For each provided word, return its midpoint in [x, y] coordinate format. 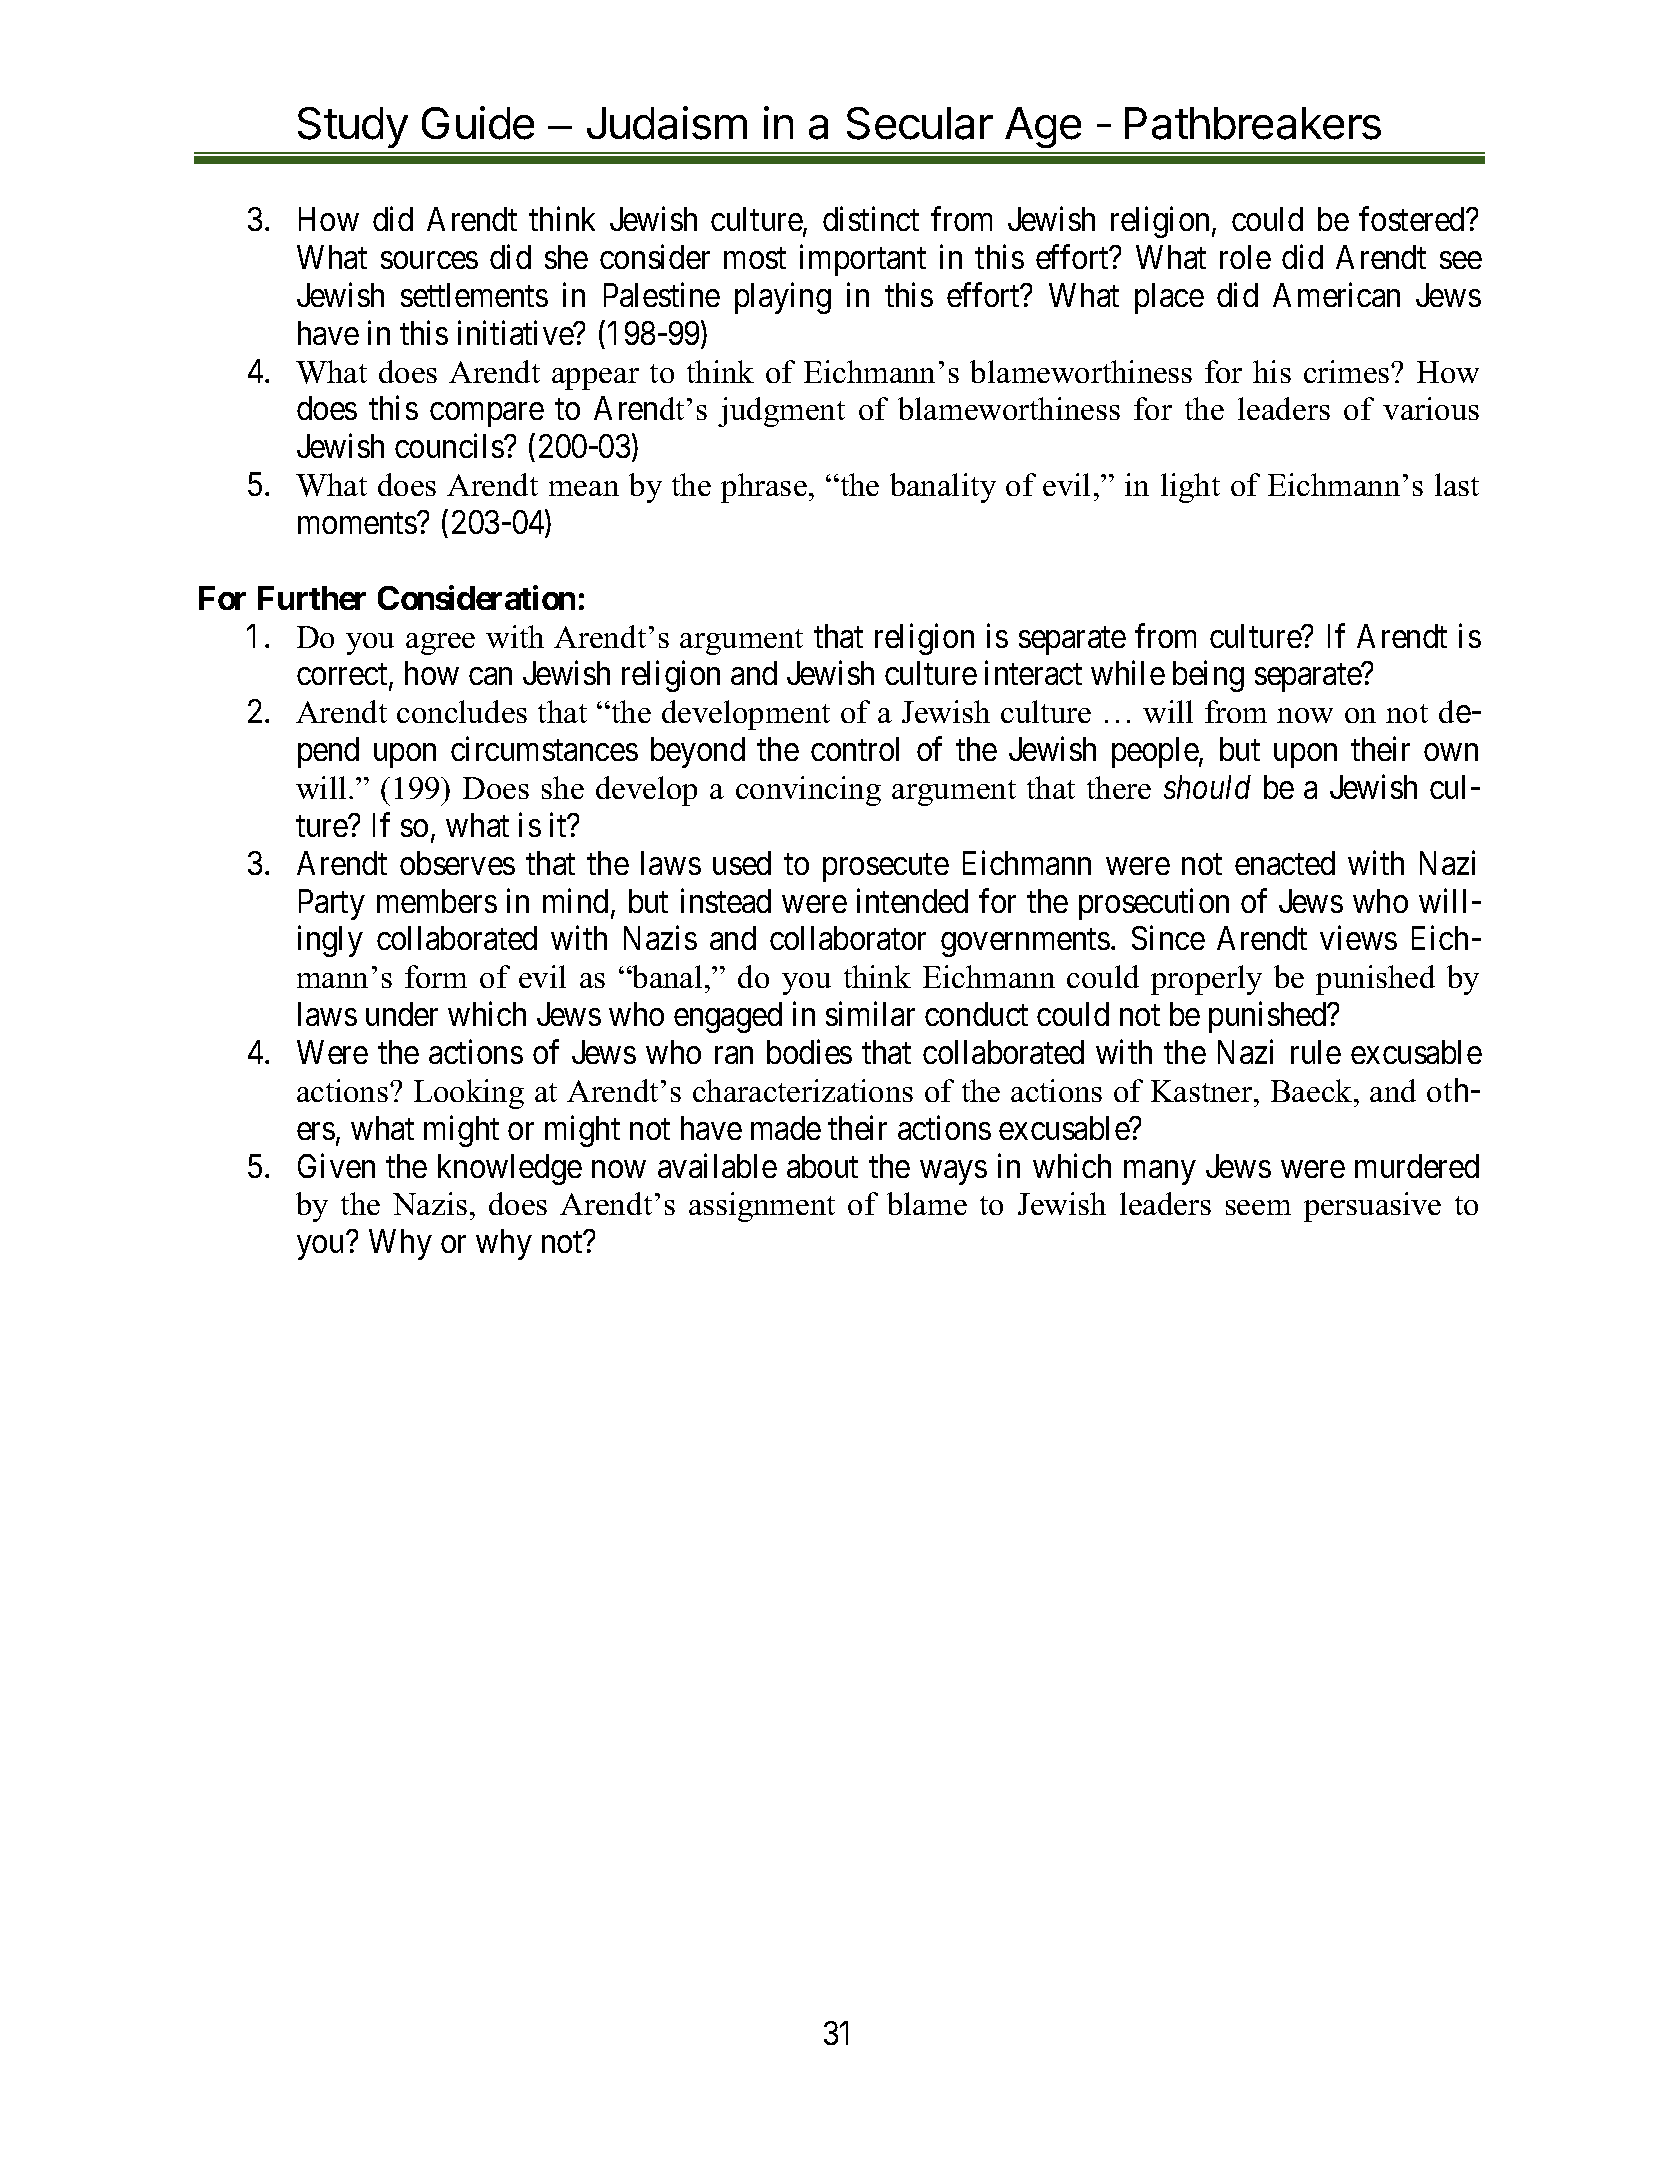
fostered [1413, 219]
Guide [478, 123]
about [822, 1166]
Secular [920, 123]
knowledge [510, 1169]
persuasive [1372, 1207]
